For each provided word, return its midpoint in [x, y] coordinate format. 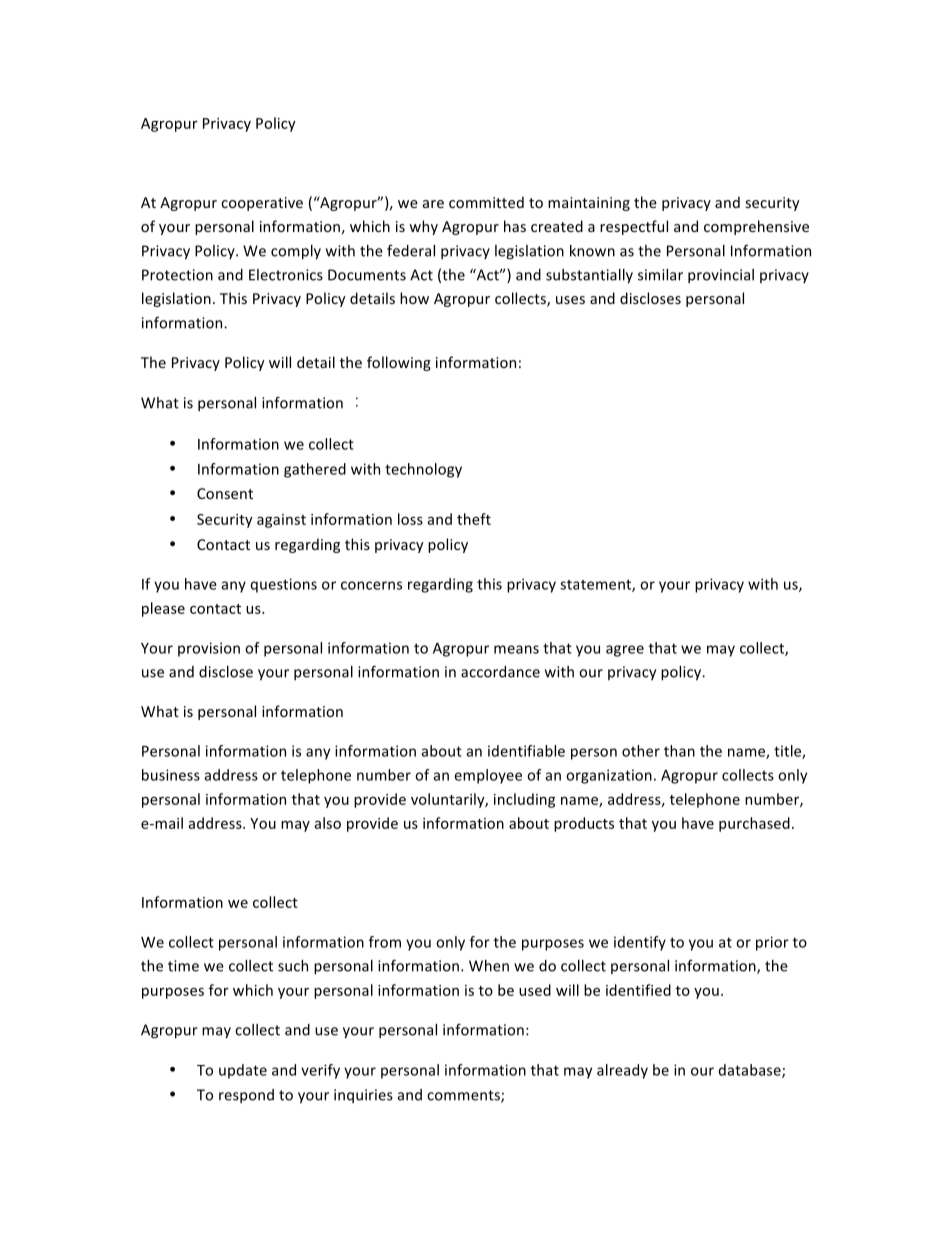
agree [625, 651]
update [243, 1071]
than [679, 751]
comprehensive [756, 227]
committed [486, 202]
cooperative [262, 204]
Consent [225, 493]
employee [488, 776]
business [171, 775]
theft [474, 519]
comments [464, 1096]
